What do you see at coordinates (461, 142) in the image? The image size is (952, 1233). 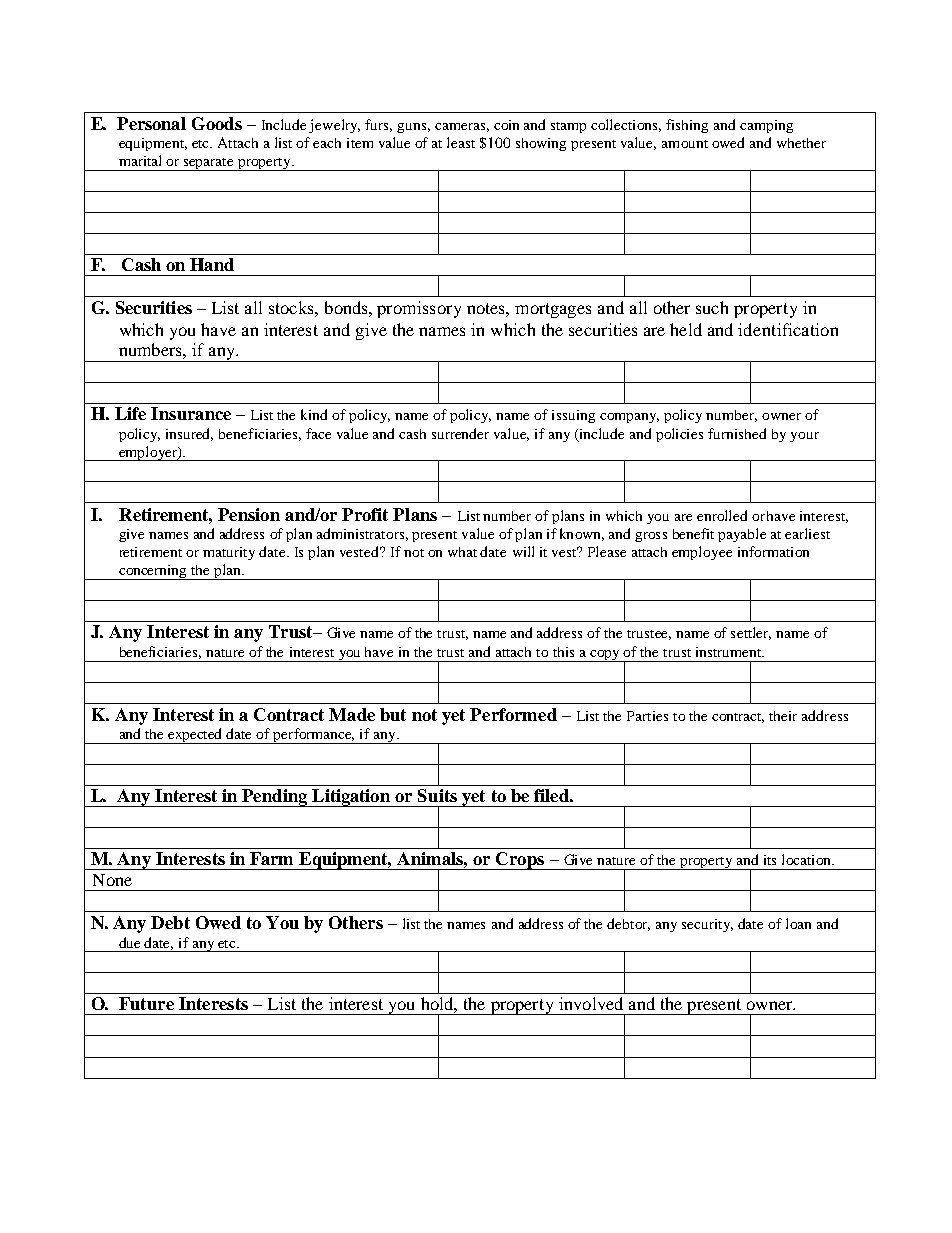 I see `least` at bounding box center [461, 142].
